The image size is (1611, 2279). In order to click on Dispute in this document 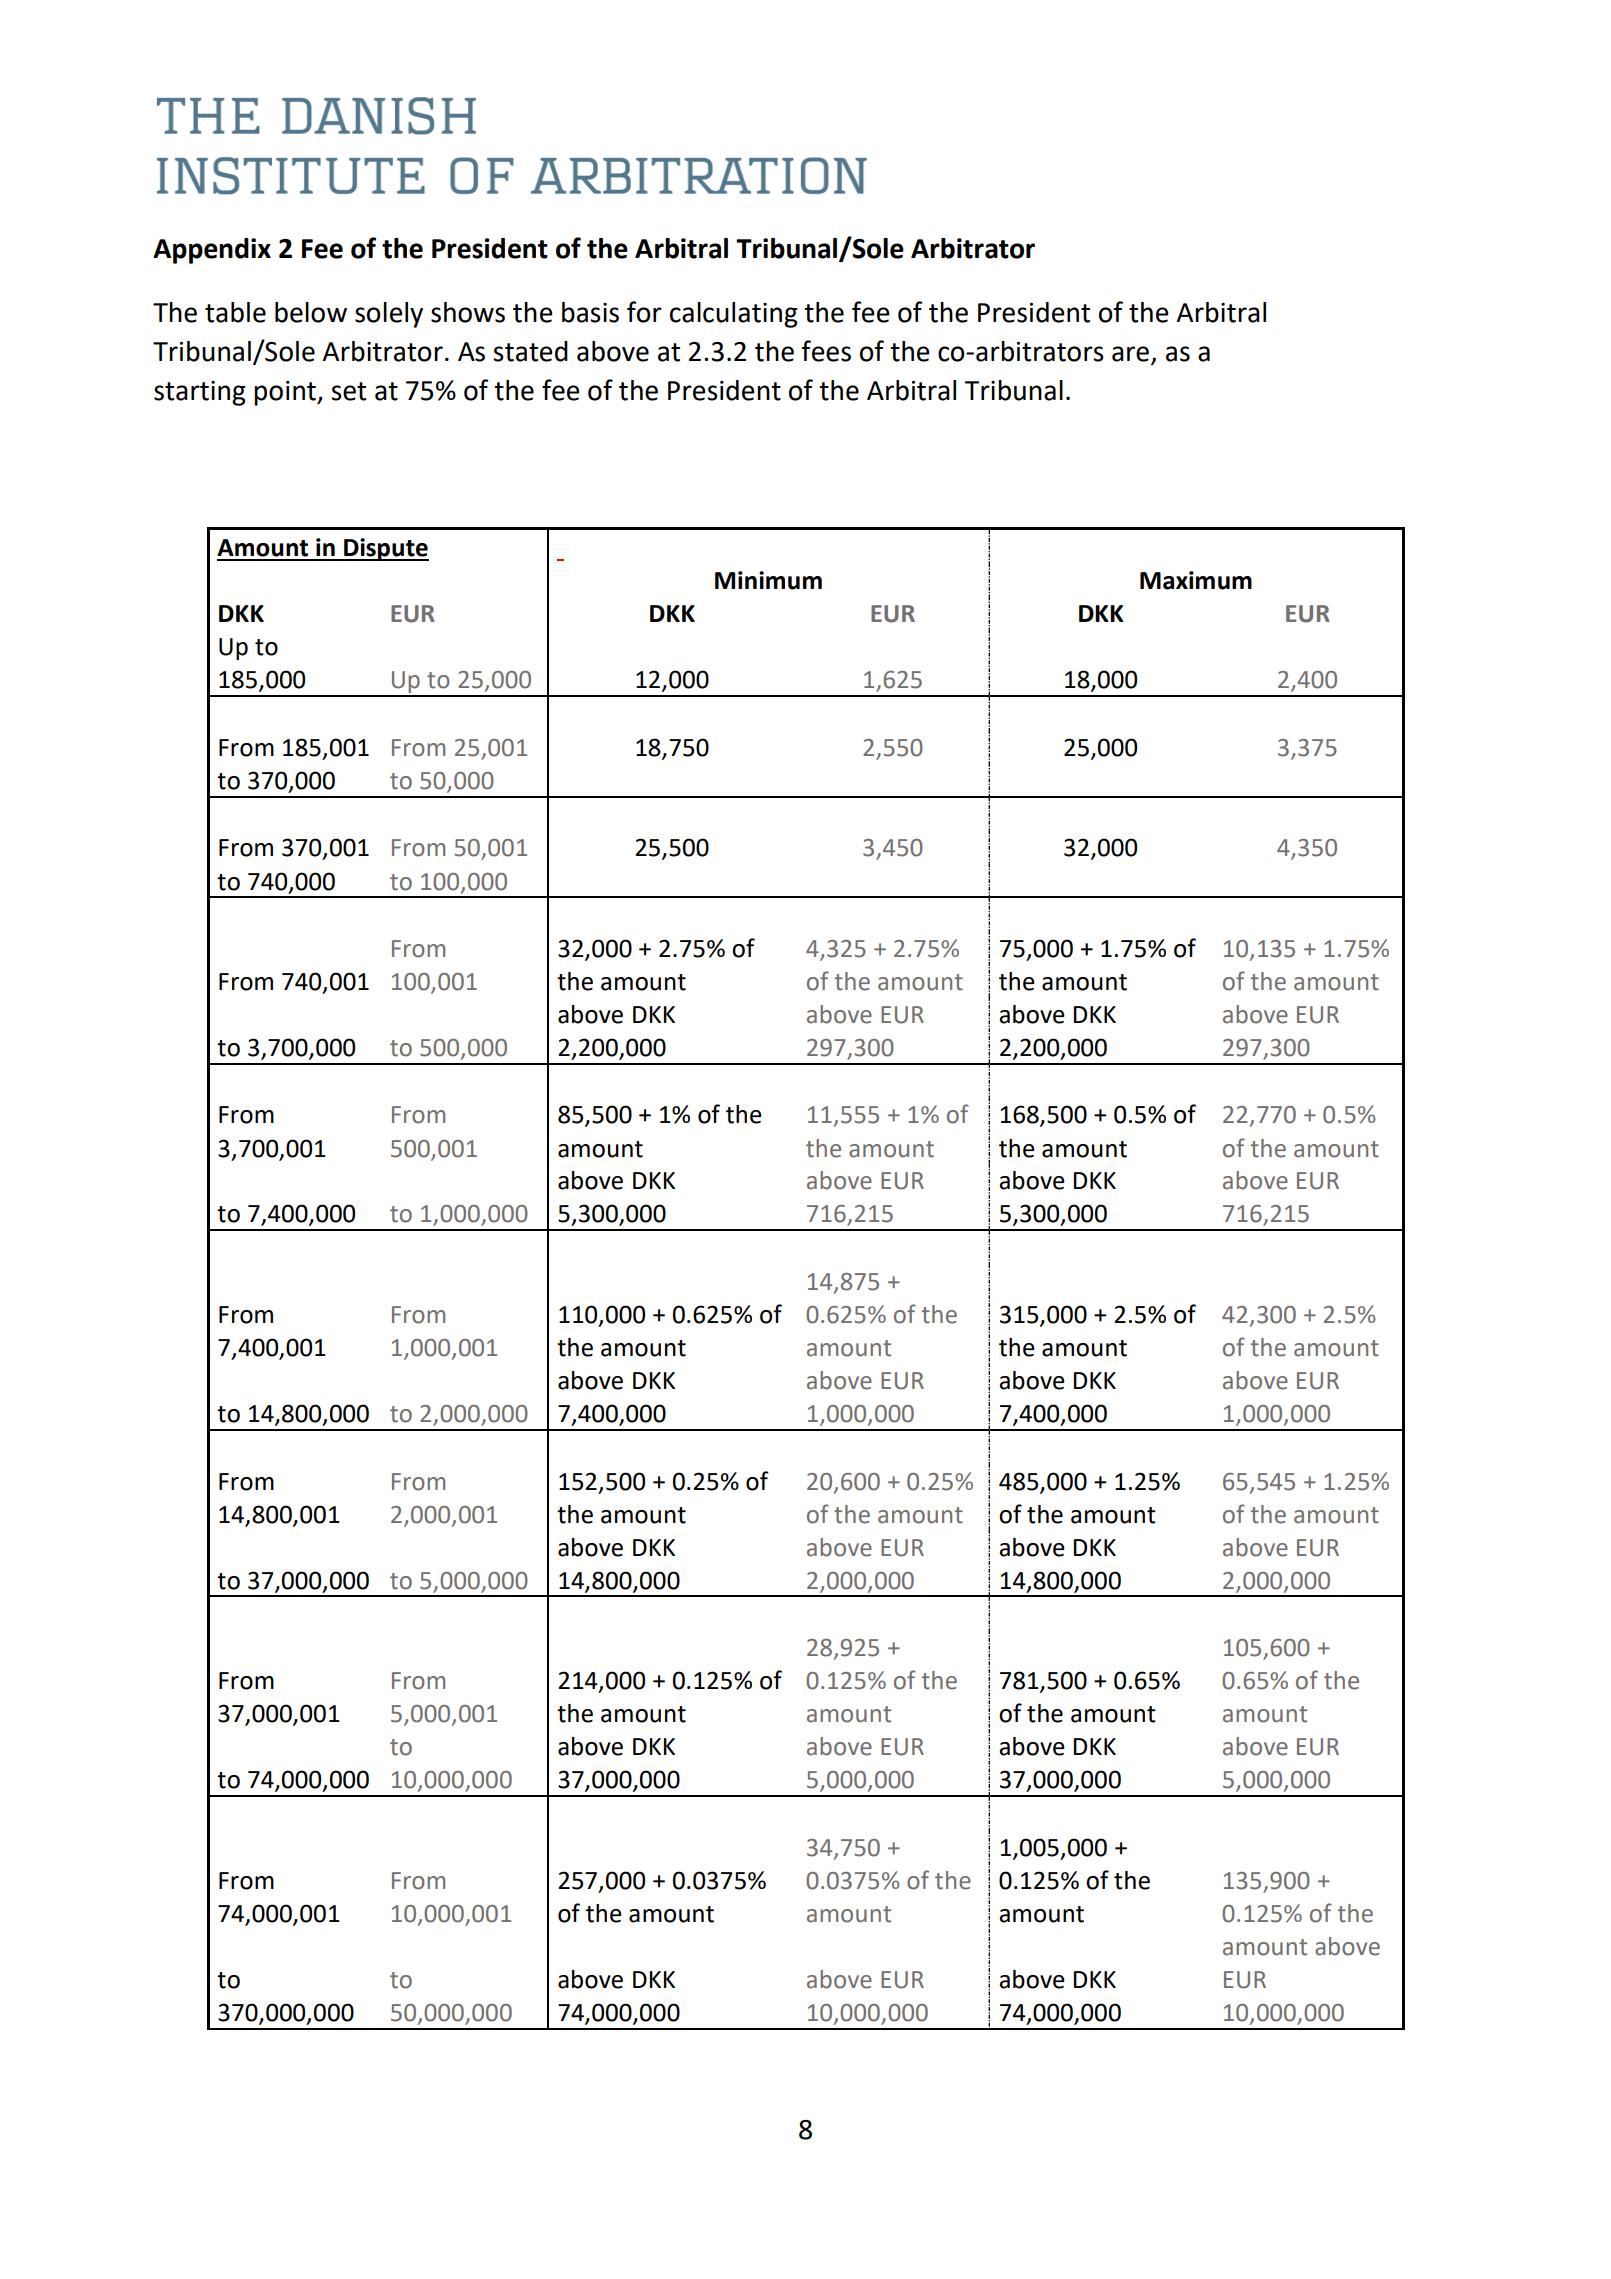, I will do `click(385, 549)`.
